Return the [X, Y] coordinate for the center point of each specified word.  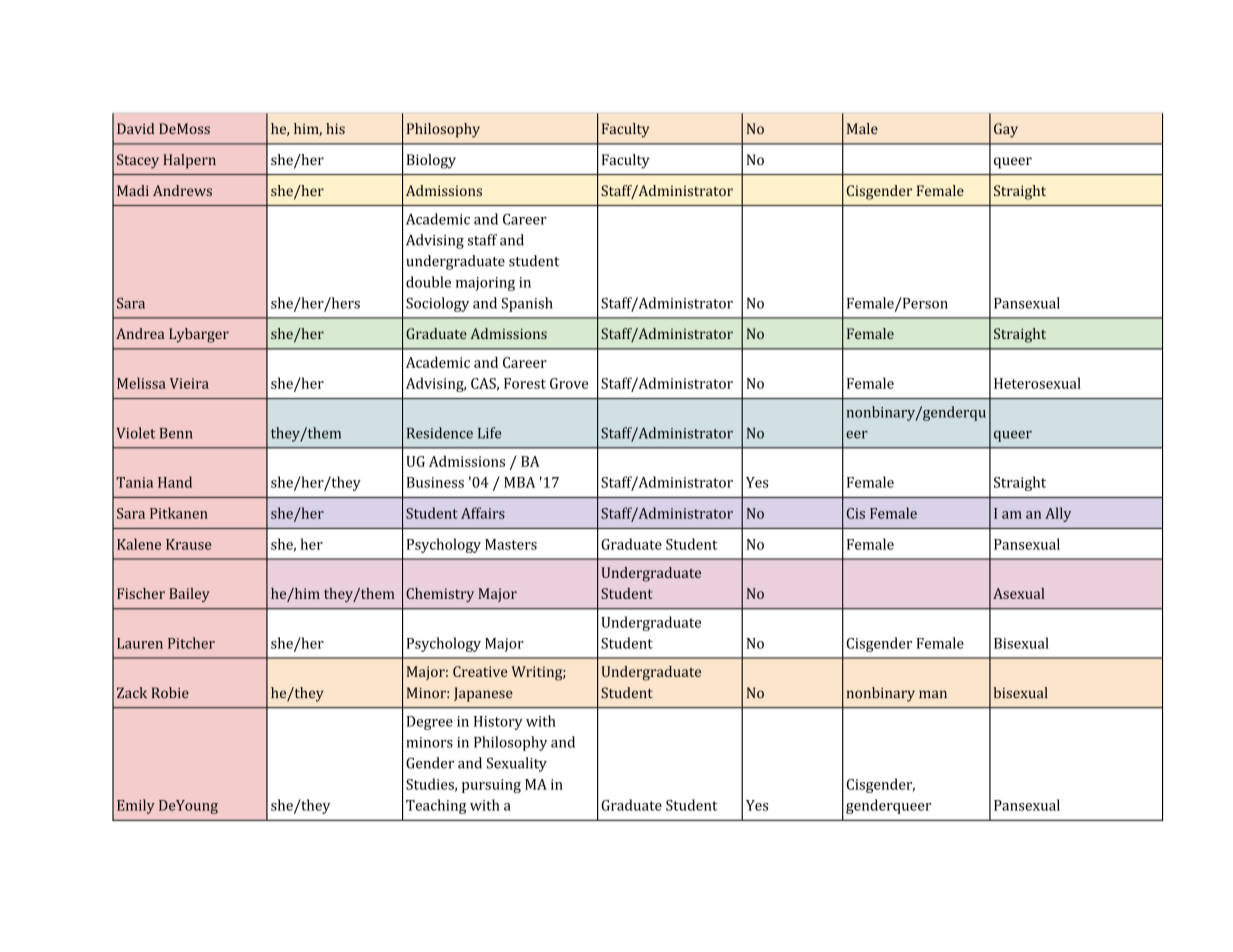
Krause [188, 544]
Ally [1058, 514]
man [933, 694]
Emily [136, 806]
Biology [431, 161]
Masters [511, 544]
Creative [480, 671]
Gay [1006, 130]
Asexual [1018, 593]
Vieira [189, 383]
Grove [569, 383]
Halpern [189, 161]
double [428, 282]
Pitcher [191, 643]
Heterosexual [1037, 383]
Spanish [527, 304]
